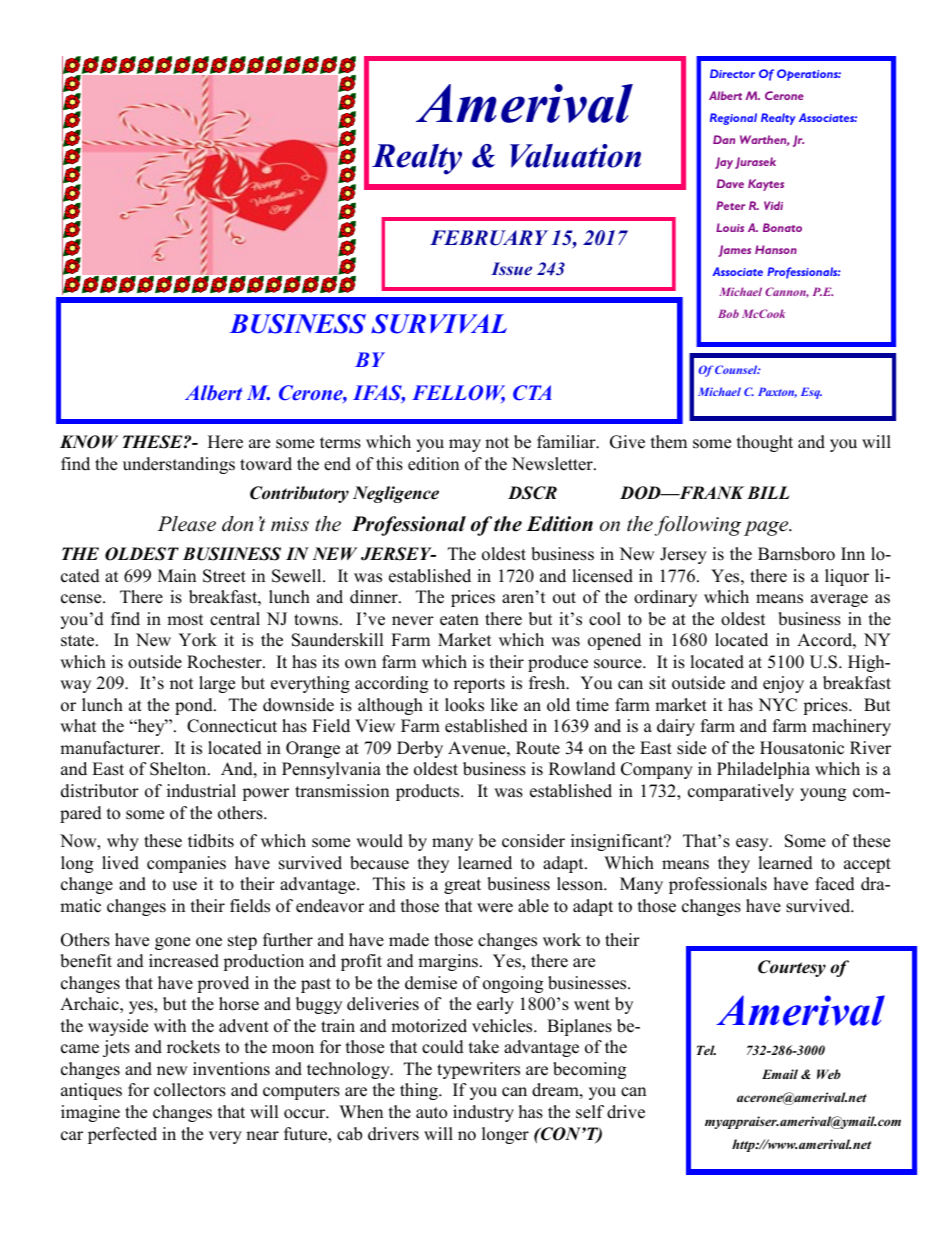  I want to click on great, so click(462, 886).
